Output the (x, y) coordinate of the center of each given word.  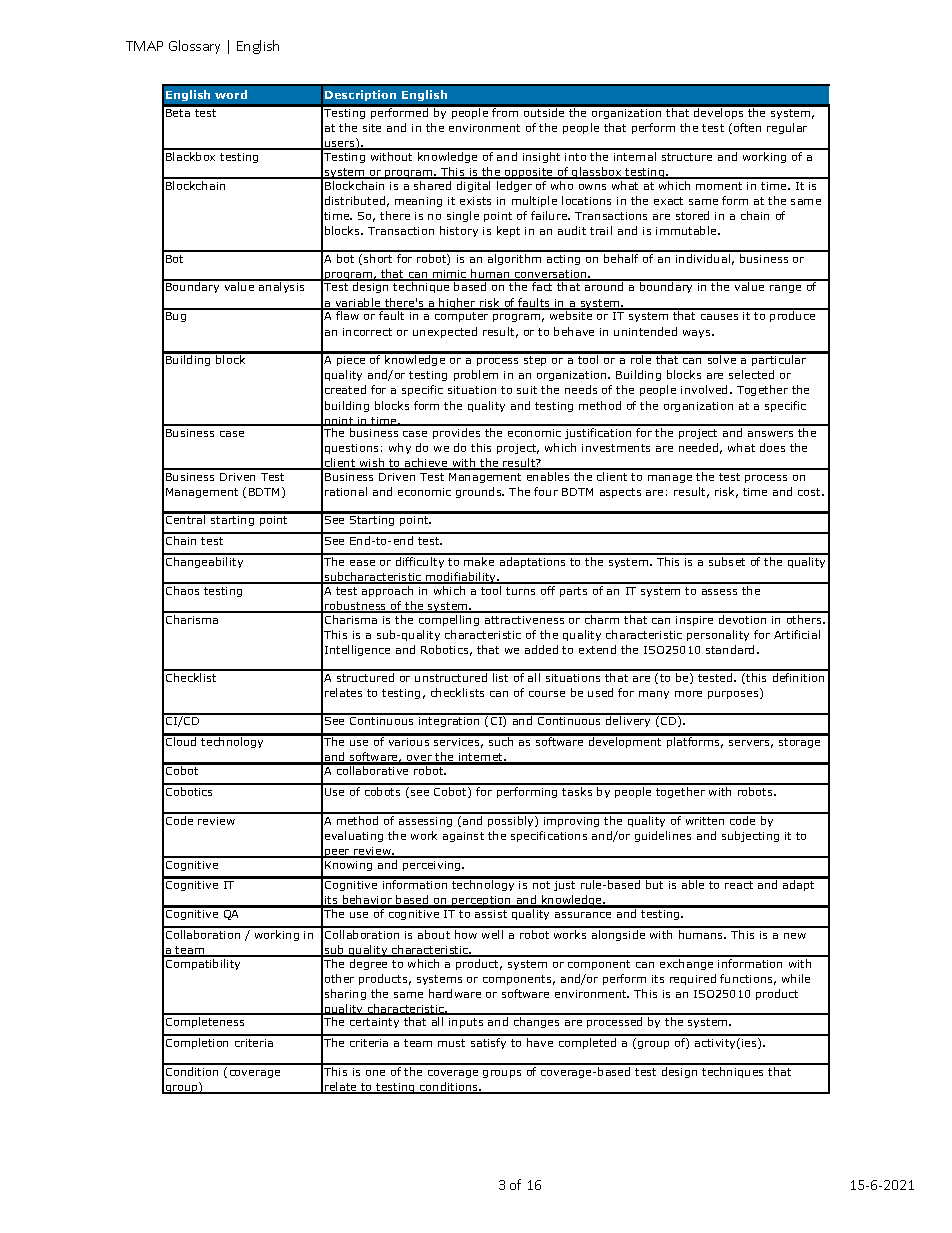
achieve (426, 464)
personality (718, 635)
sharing (345, 994)
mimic (450, 275)
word (231, 94)
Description (360, 95)
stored (692, 215)
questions (351, 449)
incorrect (367, 332)
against (463, 837)
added (541, 649)
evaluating (354, 836)
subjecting (750, 836)
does (772, 447)
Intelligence (357, 650)
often (747, 127)
